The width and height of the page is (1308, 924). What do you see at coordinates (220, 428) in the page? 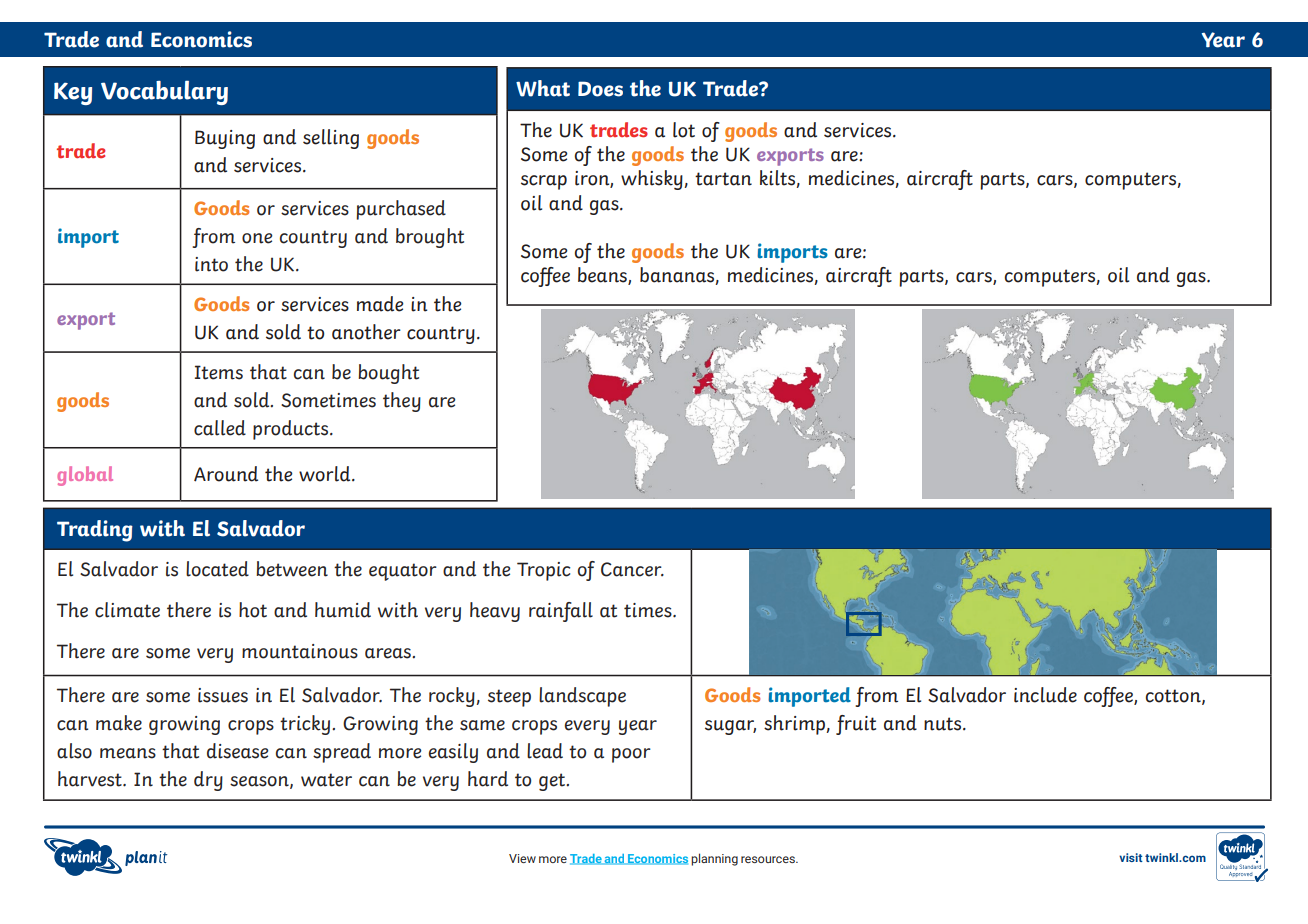
I see `called` at bounding box center [220, 428].
